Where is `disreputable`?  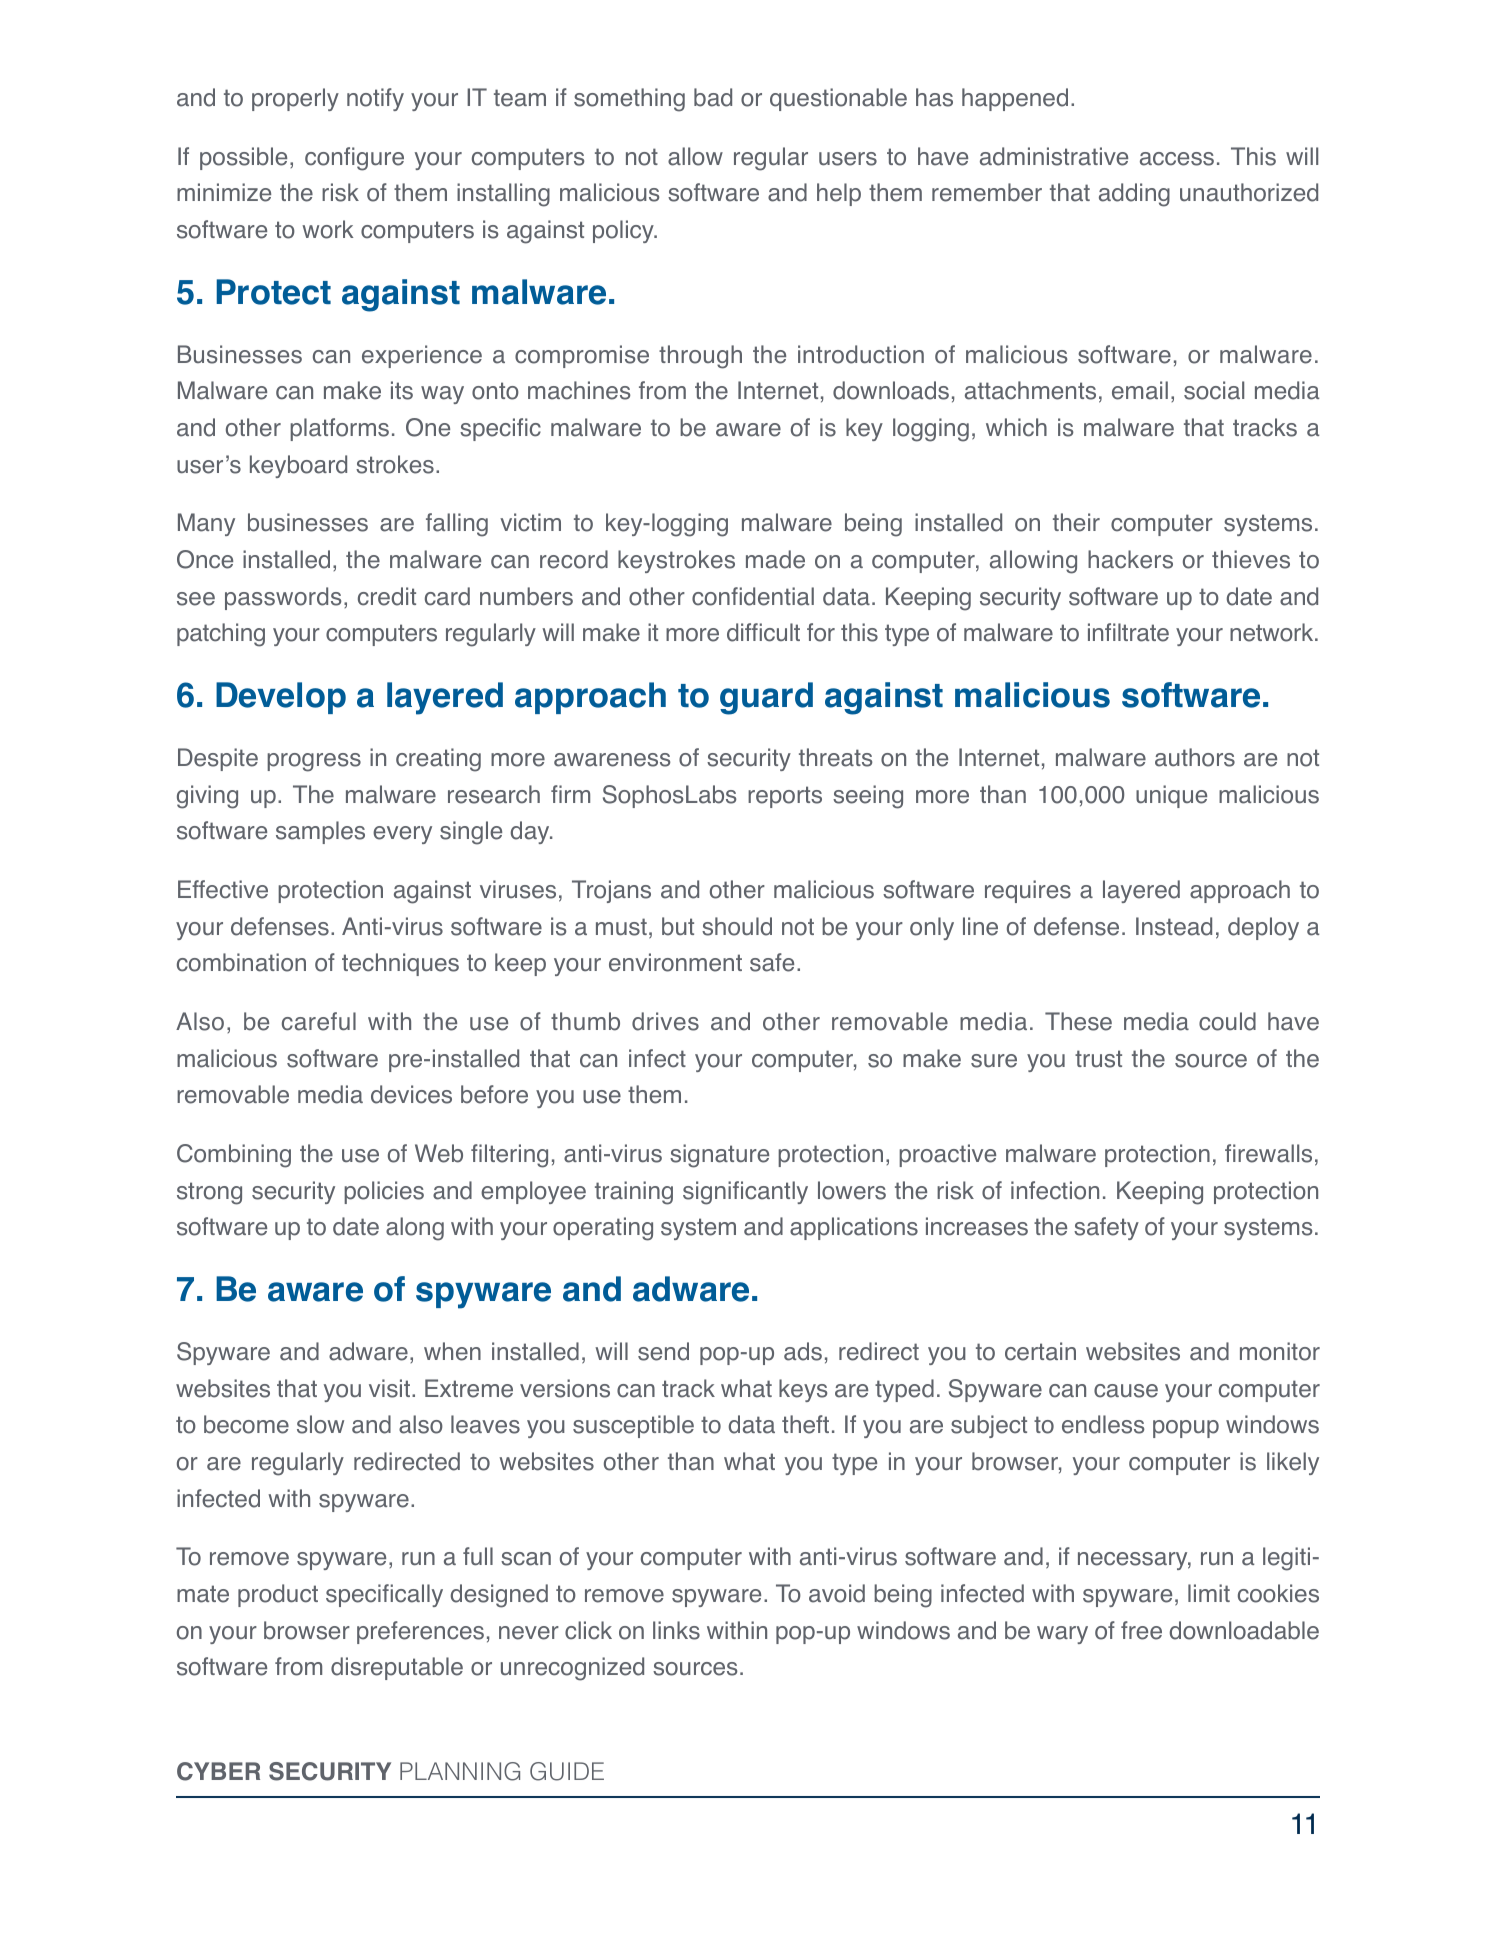 disreputable is located at coordinates (397, 1668).
